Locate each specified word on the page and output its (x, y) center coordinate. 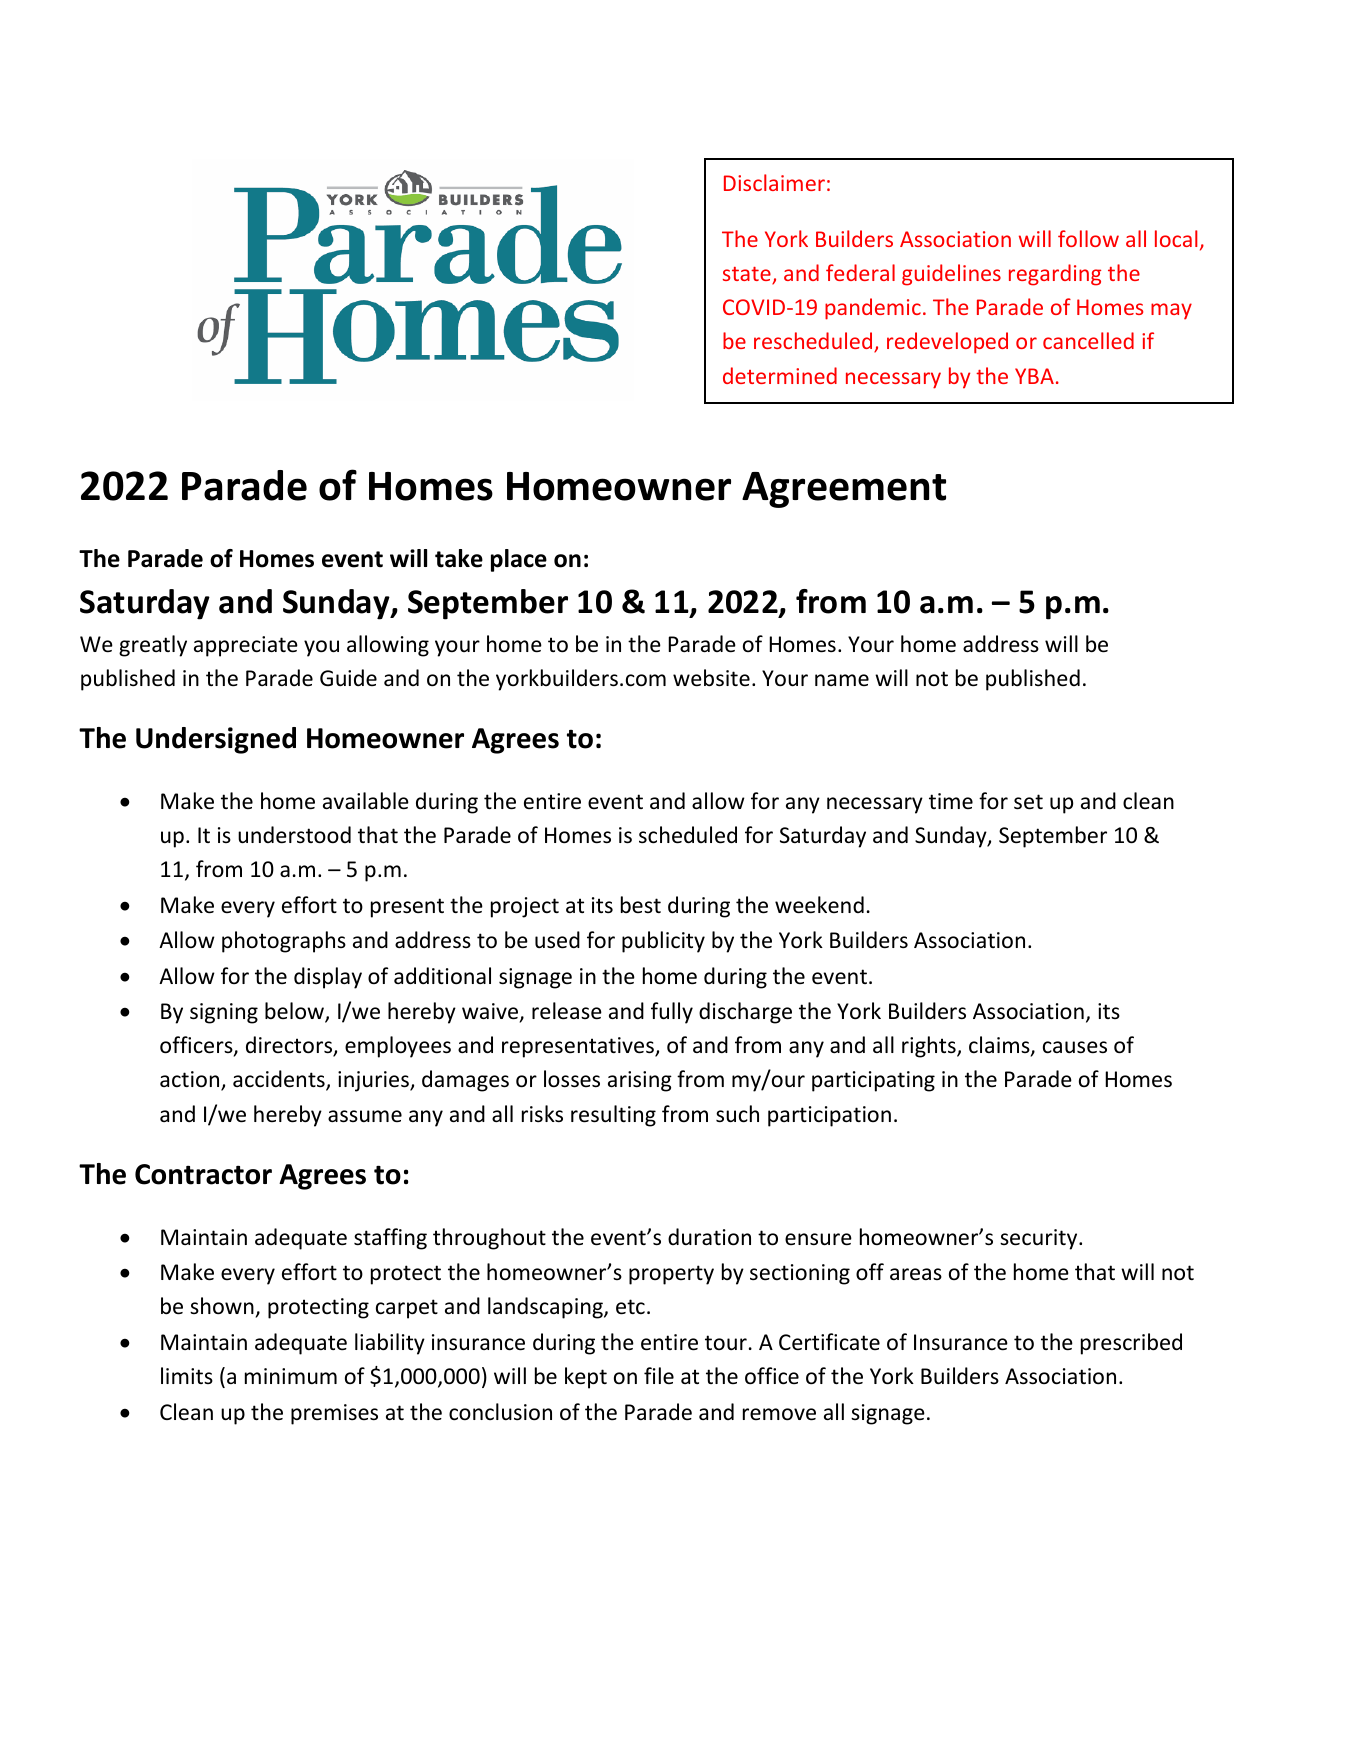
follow (1088, 238)
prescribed (1131, 1344)
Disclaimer (774, 182)
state (748, 275)
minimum (291, 1376)
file (659, 1375)
